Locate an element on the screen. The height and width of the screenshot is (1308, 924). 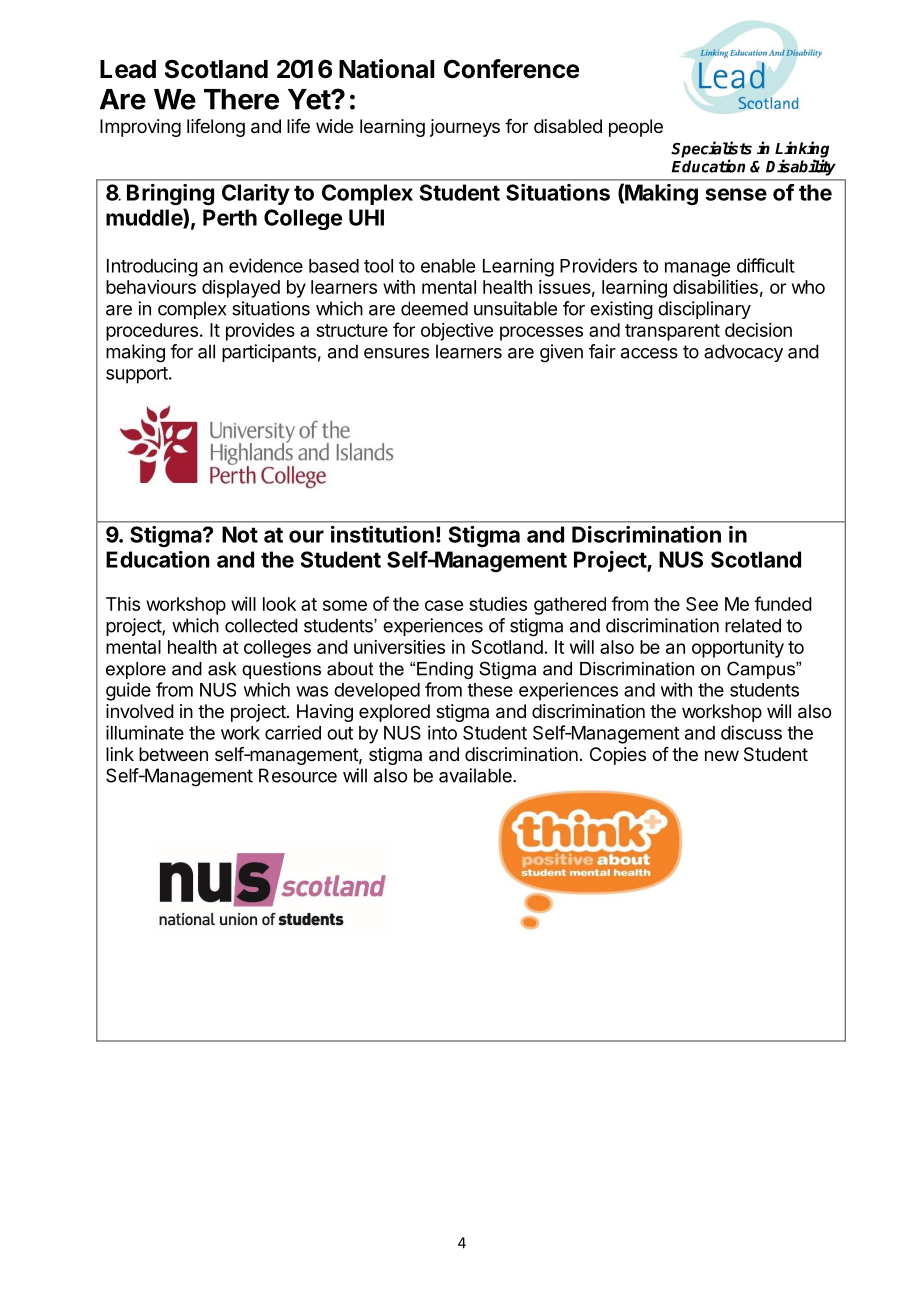
Conference is located at coordinates (511, 69).
